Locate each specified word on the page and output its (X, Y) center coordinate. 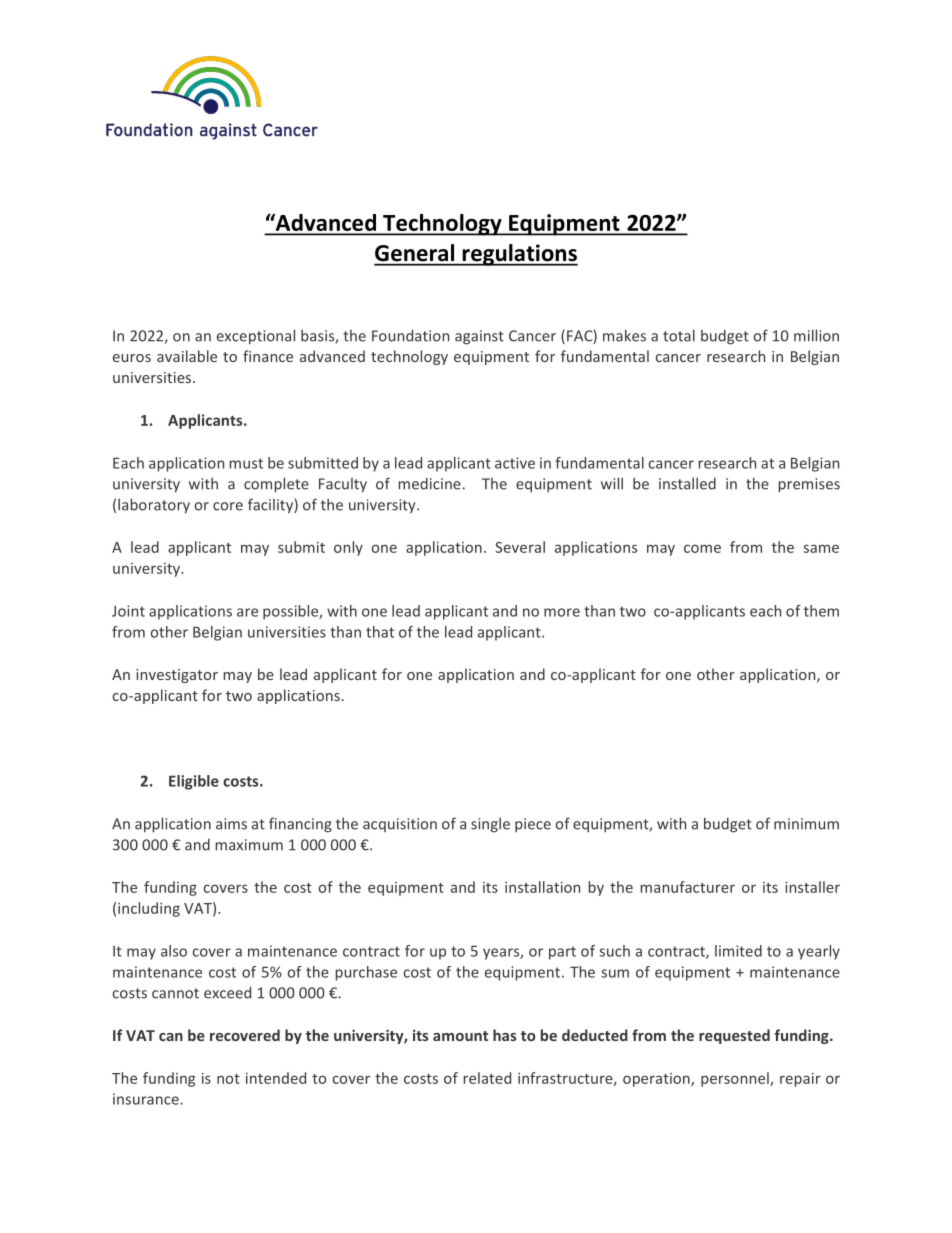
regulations (519, 255)
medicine (430, 484)
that (380, 632)
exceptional (256, 336)
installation (542, 887)
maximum (249, 845)
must (246, 463)
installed (687, 483)
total (679, 335)
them (821, 611)
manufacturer (688, 887)
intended (276, 1078)
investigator (177, 676)
